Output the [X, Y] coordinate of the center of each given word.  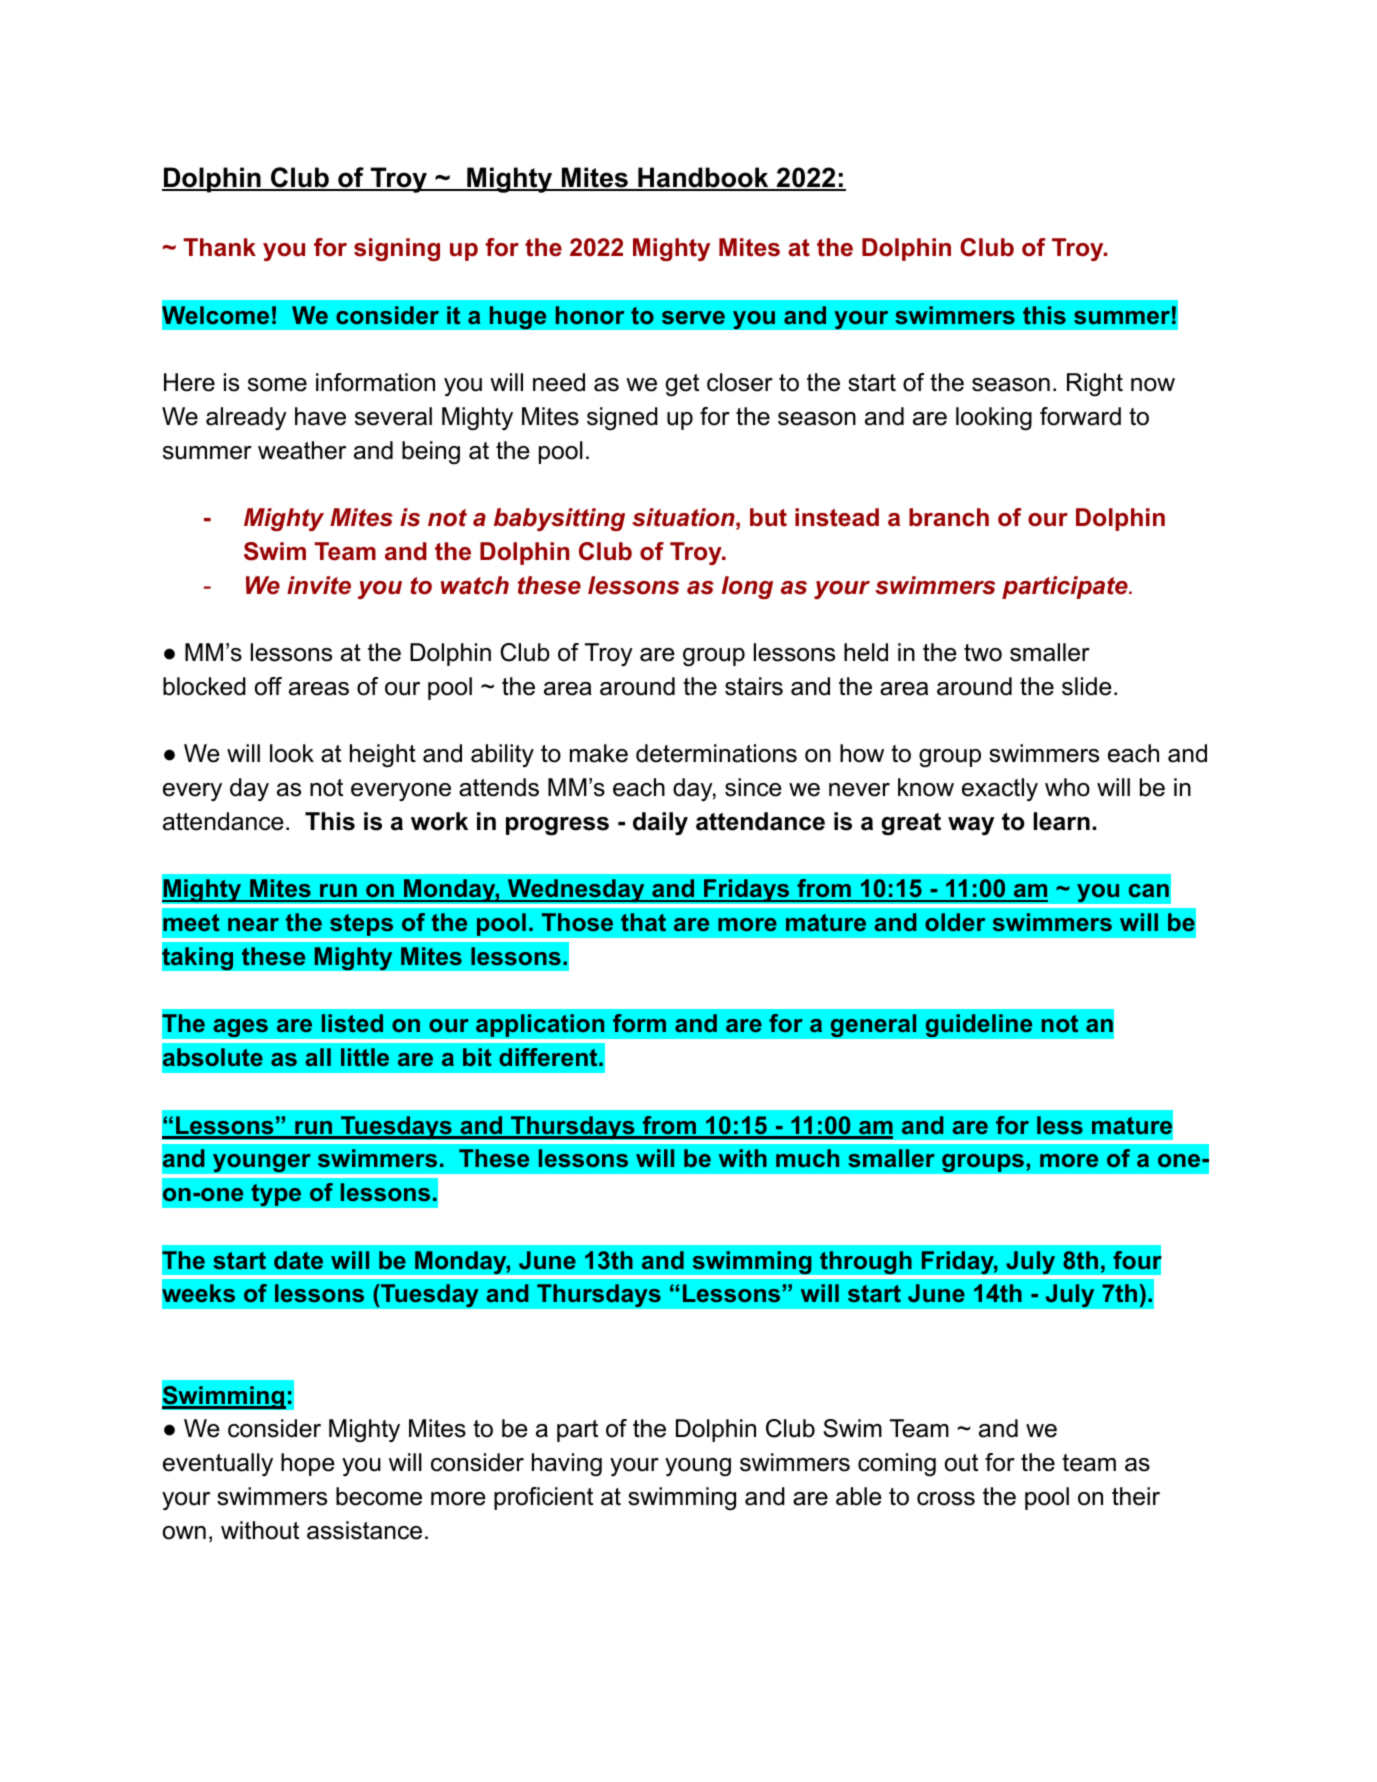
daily [660, 823]
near [253, 924]
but [768, 517]
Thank [220, 247]
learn [1061, 821]
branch [949, 517]
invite [319, 585]
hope [308, 1464]
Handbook [703, 179]
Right [1095, 385]
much [807, 1158]
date [298, 1260]
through [866, 1263]
